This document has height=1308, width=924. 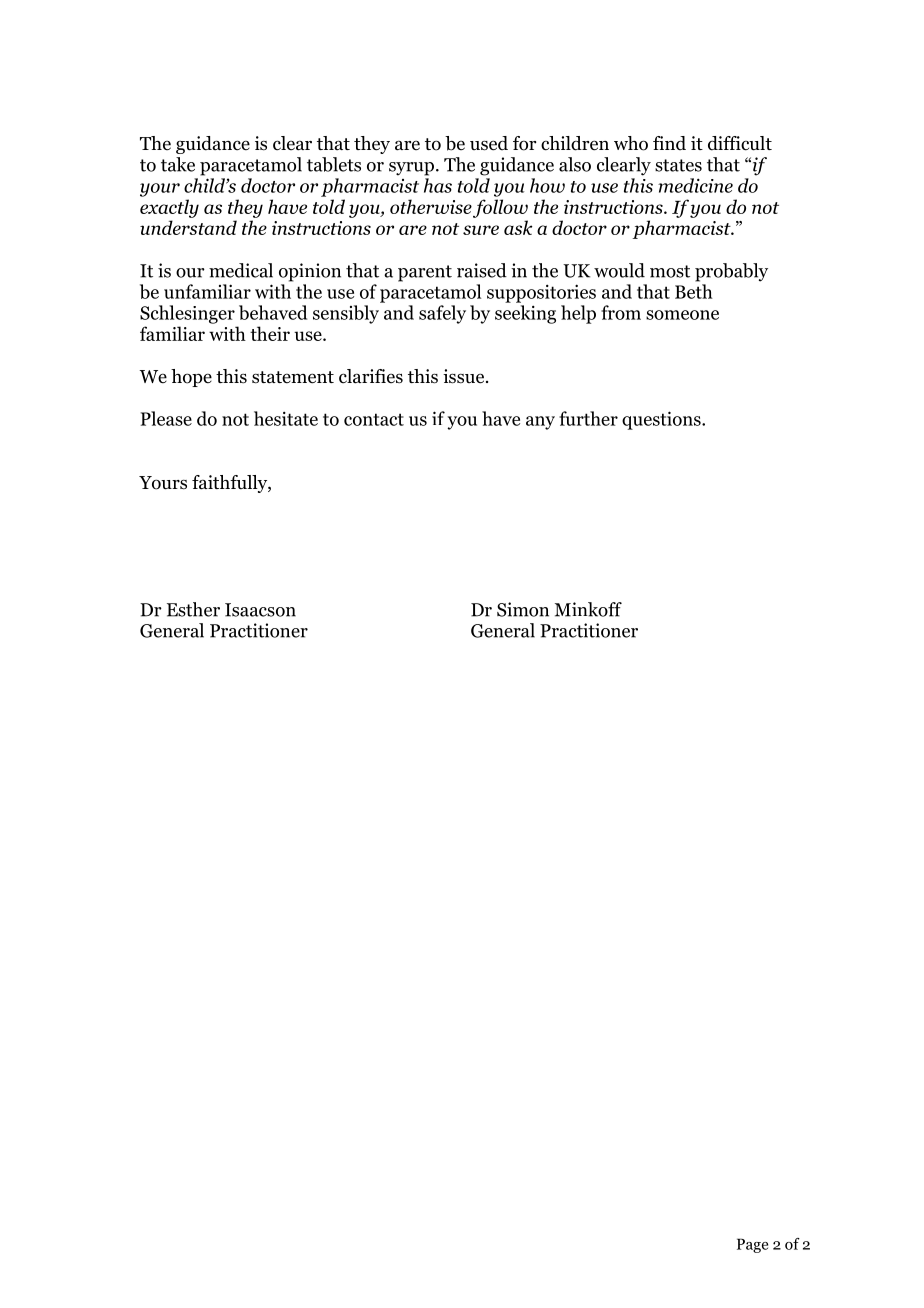 I want to click on Simon, so click(x=523, y=609).
